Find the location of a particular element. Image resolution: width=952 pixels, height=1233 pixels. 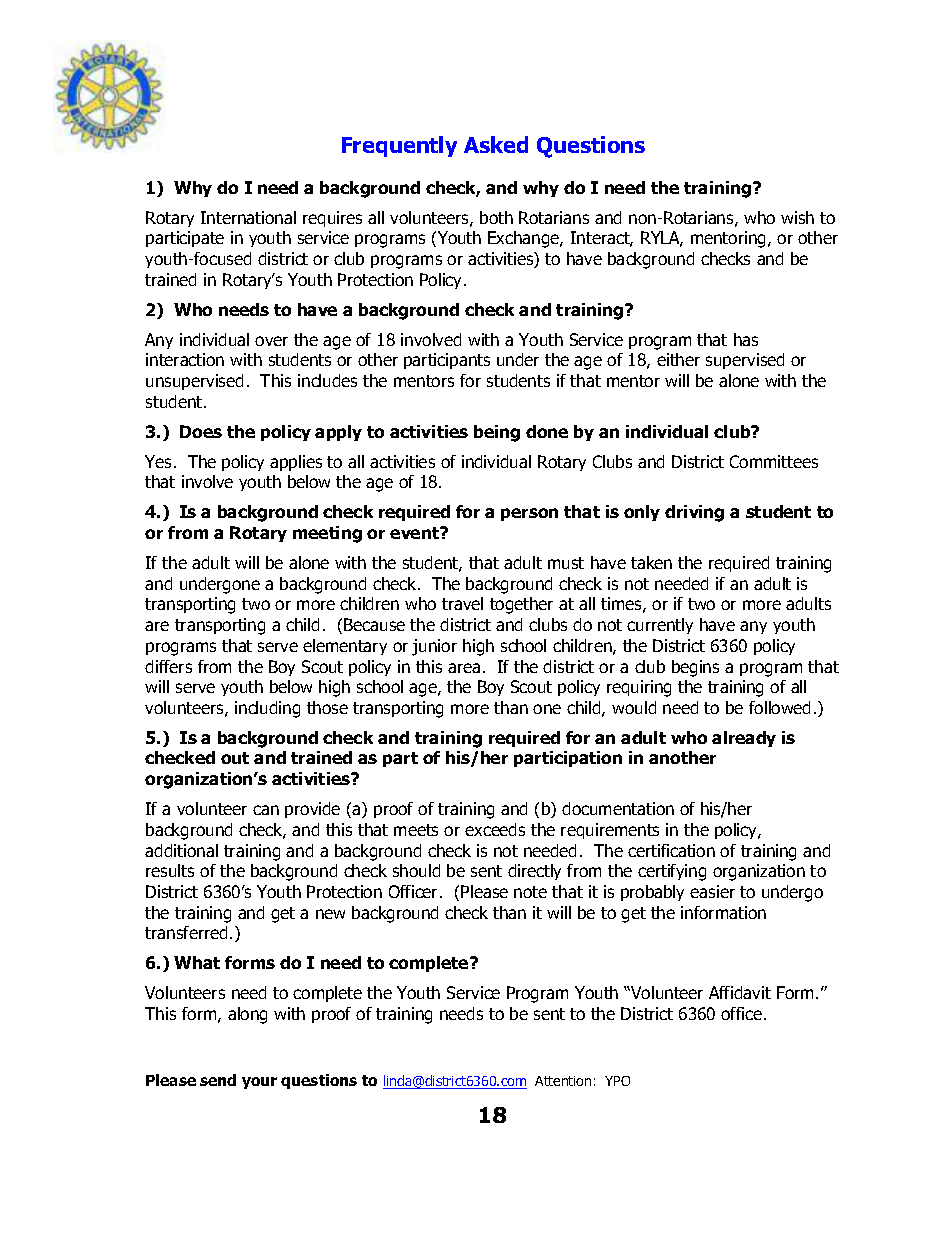

currently is located at coordinates (660, 626).
